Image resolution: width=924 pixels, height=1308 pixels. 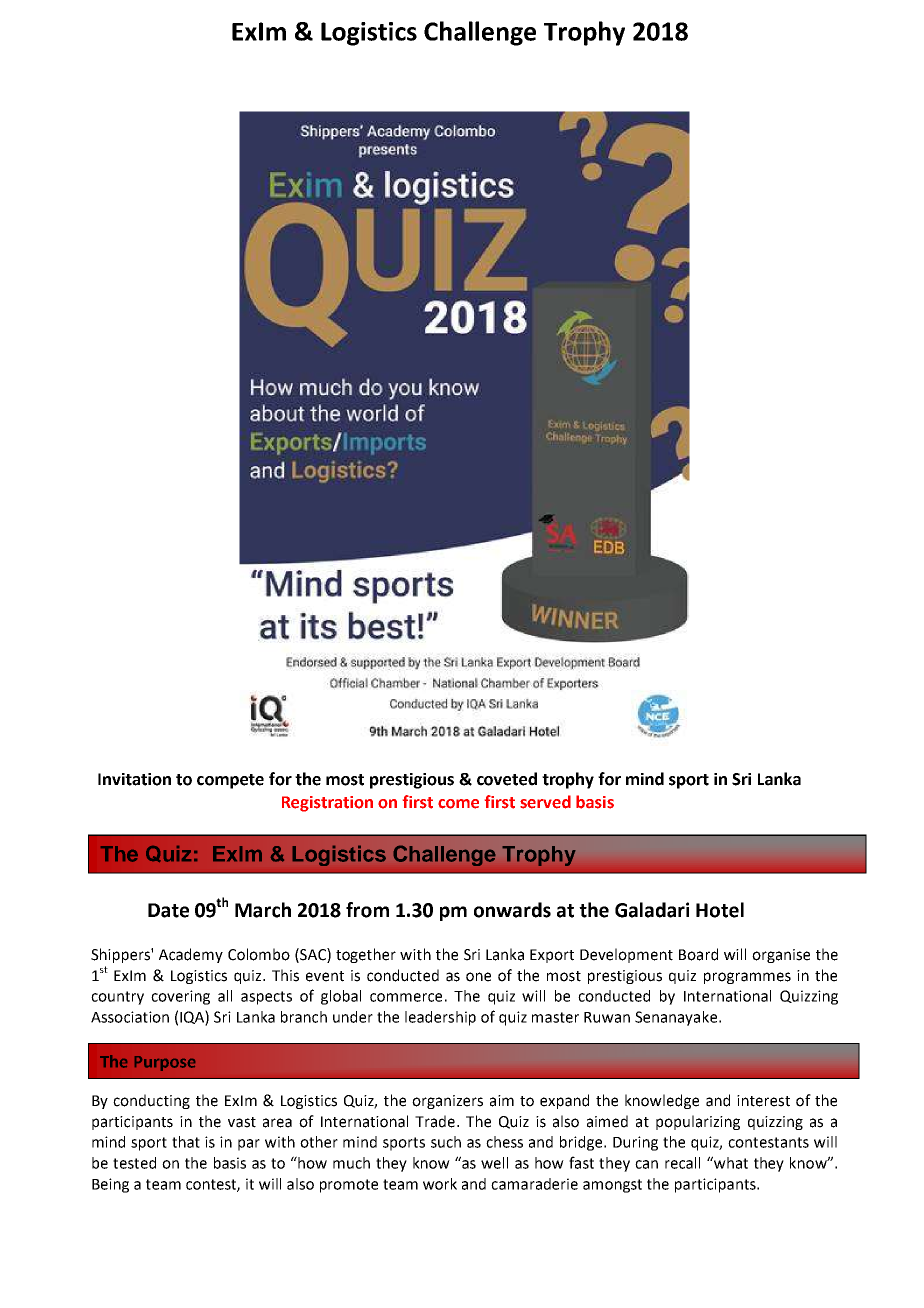 I want to click on come, so click(x=458, y=804).
